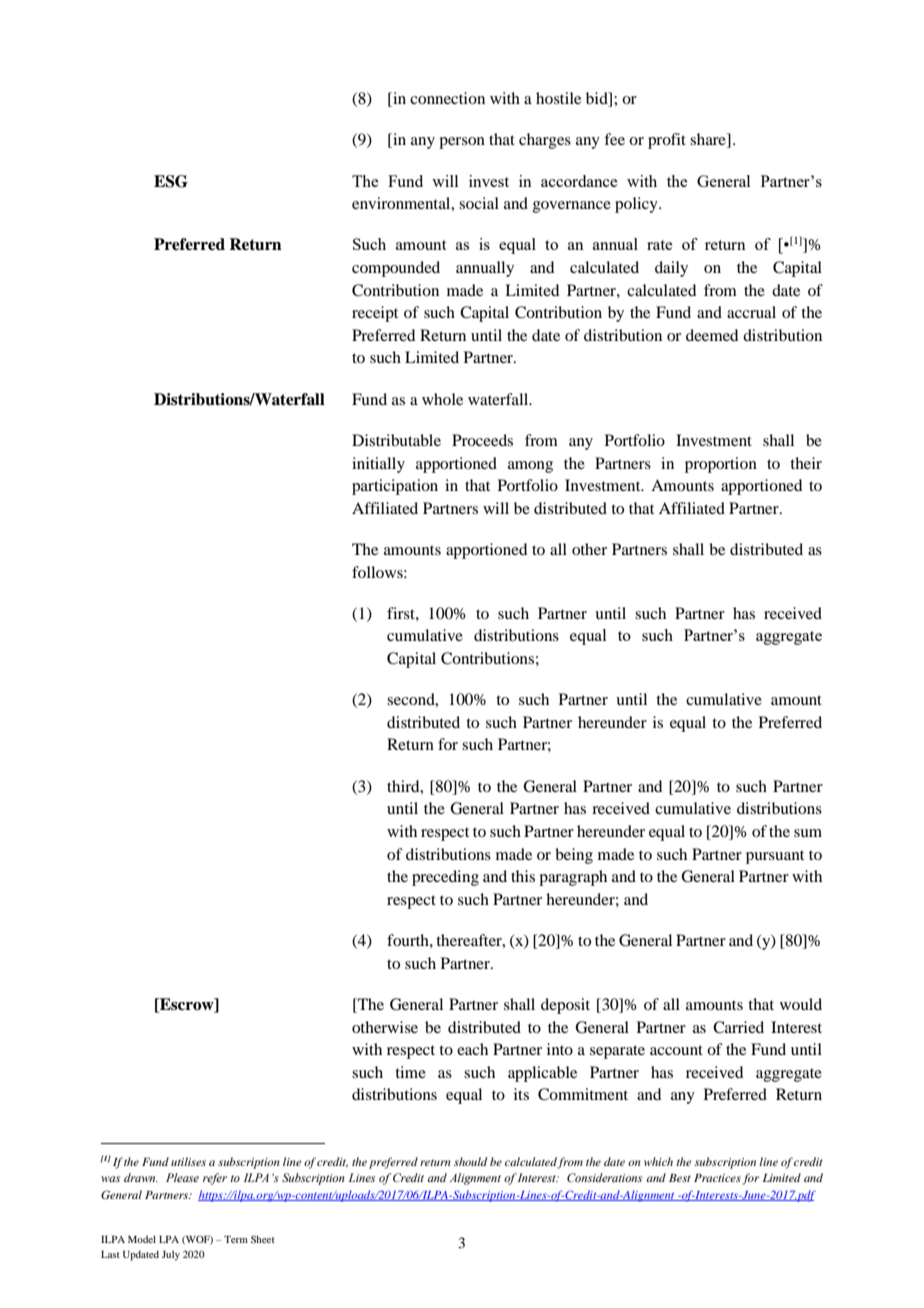 This image has height=1308, width=924. Describe the element at coordinates (462, 143) in the image. I see `person` at that location.
